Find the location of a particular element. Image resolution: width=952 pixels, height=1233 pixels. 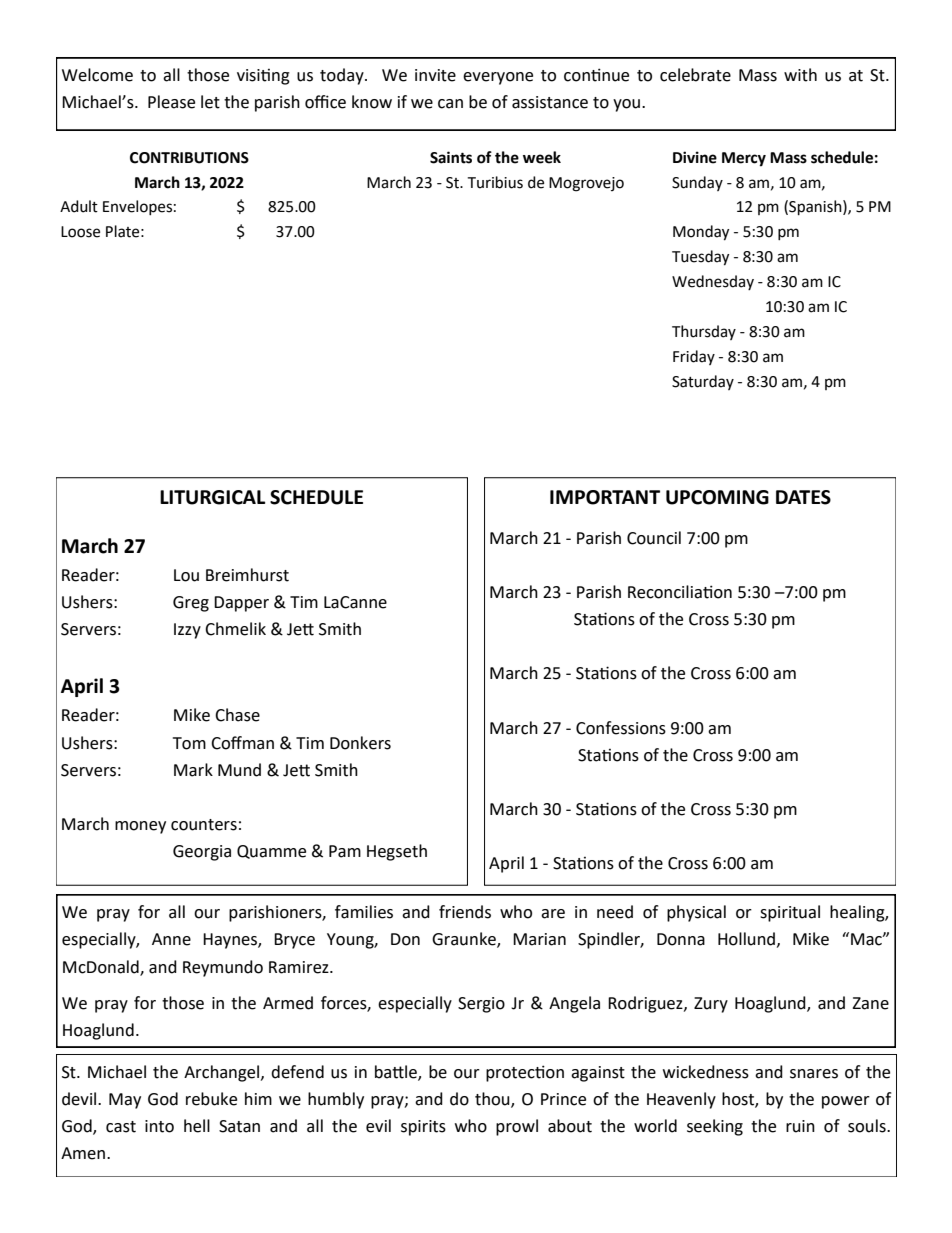

everyone is located at coordinates (498, 78).
